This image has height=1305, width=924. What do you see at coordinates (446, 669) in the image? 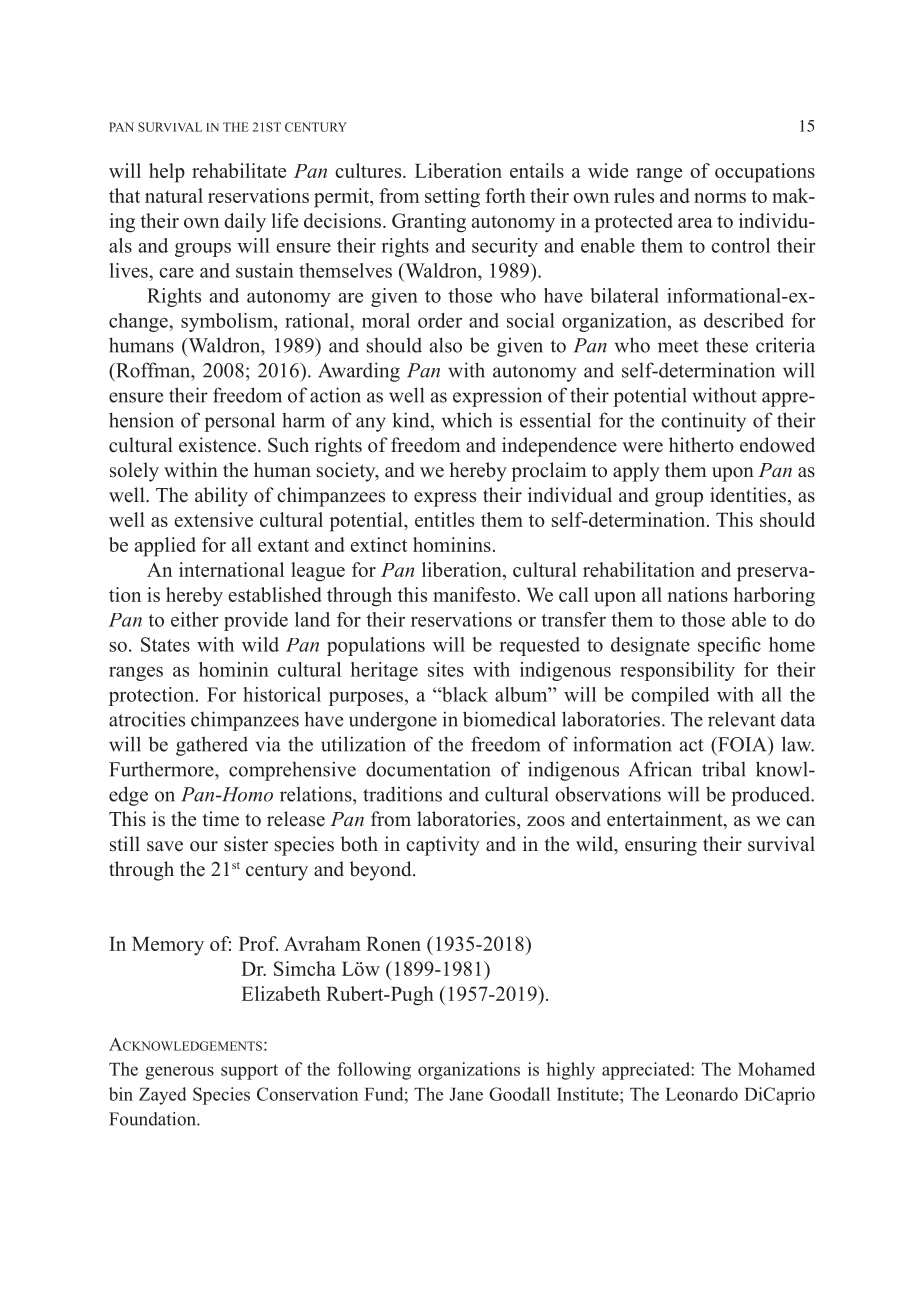
I see `sites` at bounding box center [446, 669].
